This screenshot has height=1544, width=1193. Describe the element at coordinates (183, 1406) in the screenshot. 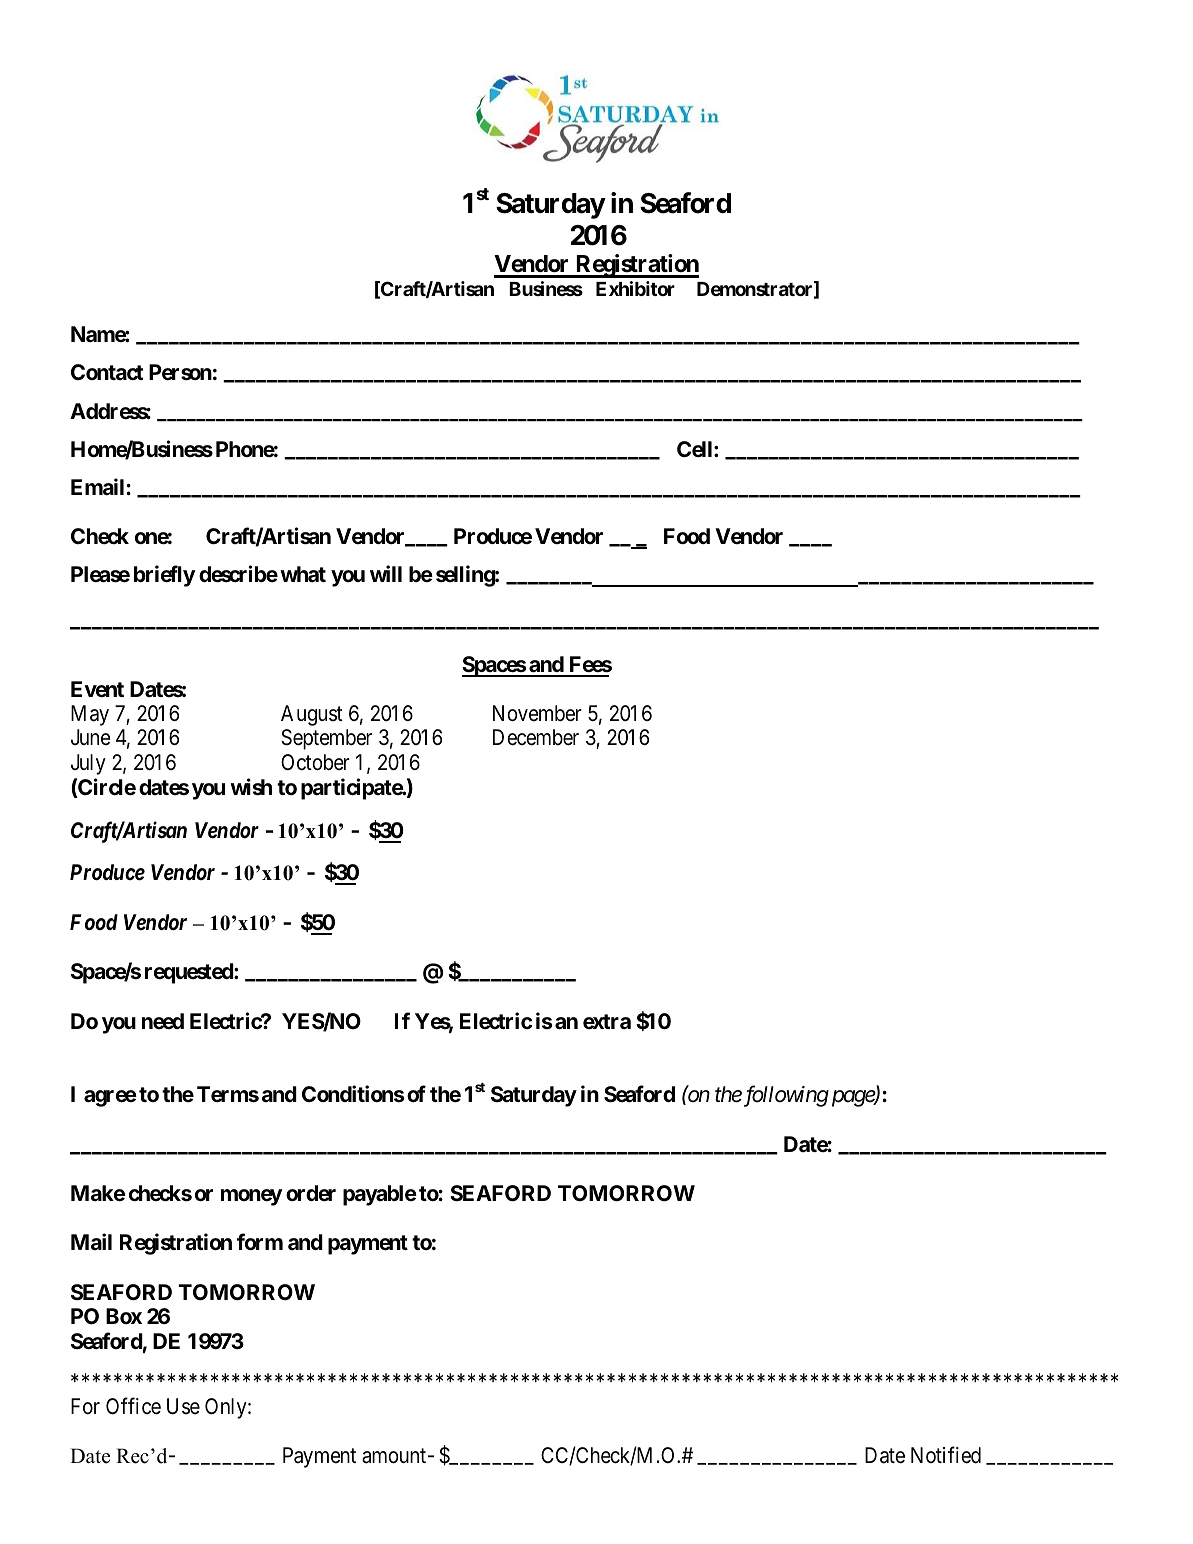

I see `Use` at that location.
